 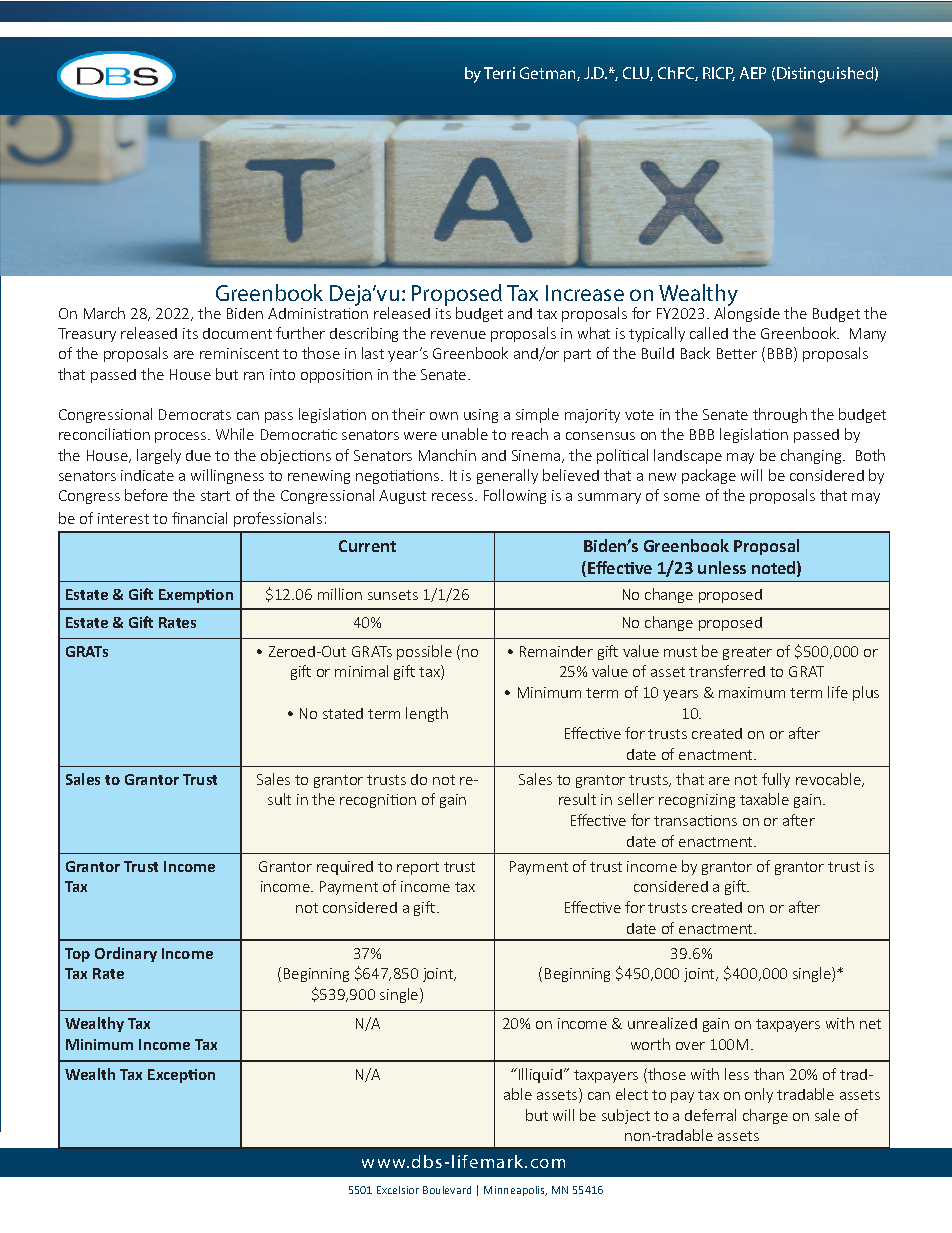 What do you see at coordinates (753, 73) in the screenshot?
I see `AEP` at bounding box center [753, 73].
